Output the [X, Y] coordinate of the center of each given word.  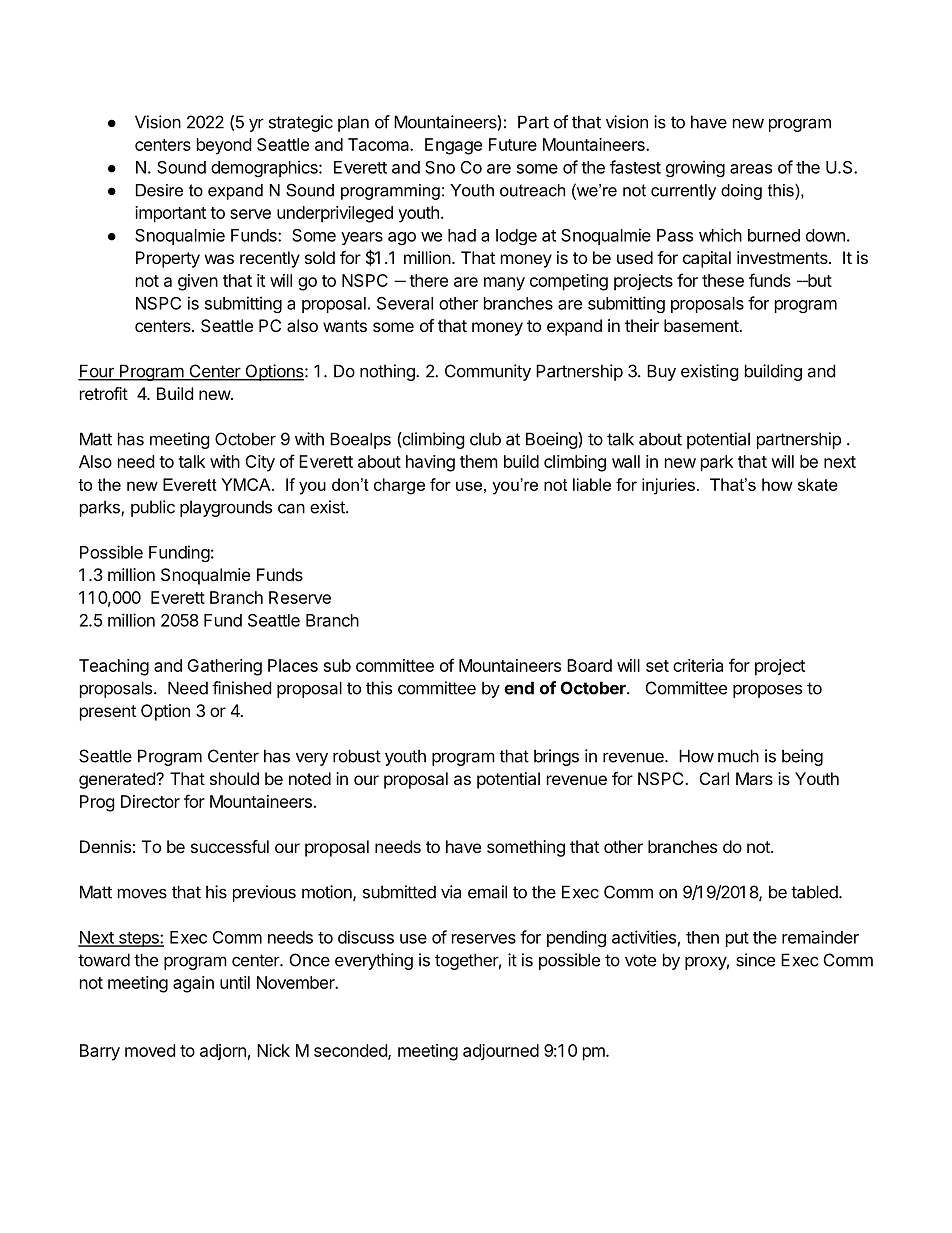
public [153, 508]
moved [150, 1050]
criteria [698, 665]
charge [399, 486]
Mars [754, 778]
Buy [661, 372]
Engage [453, 146]
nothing [388, 372]
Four [97, 372]
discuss [366, 937]
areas [751, 169]
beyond [224, 146]
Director [150, 801]
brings [556, 757]
